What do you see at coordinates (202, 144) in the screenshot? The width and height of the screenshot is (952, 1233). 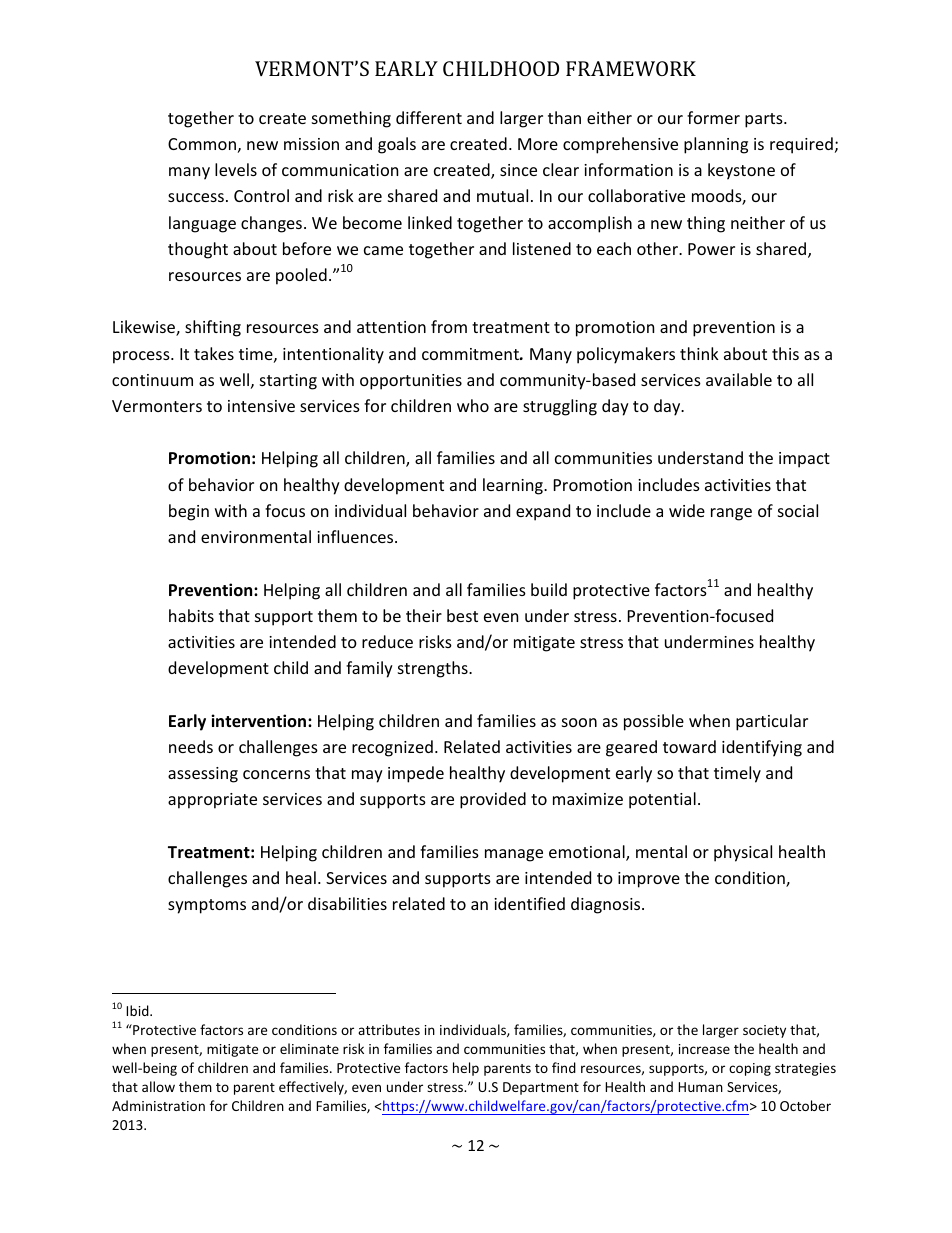 I see `Common` at bounding box center [202, 144].
